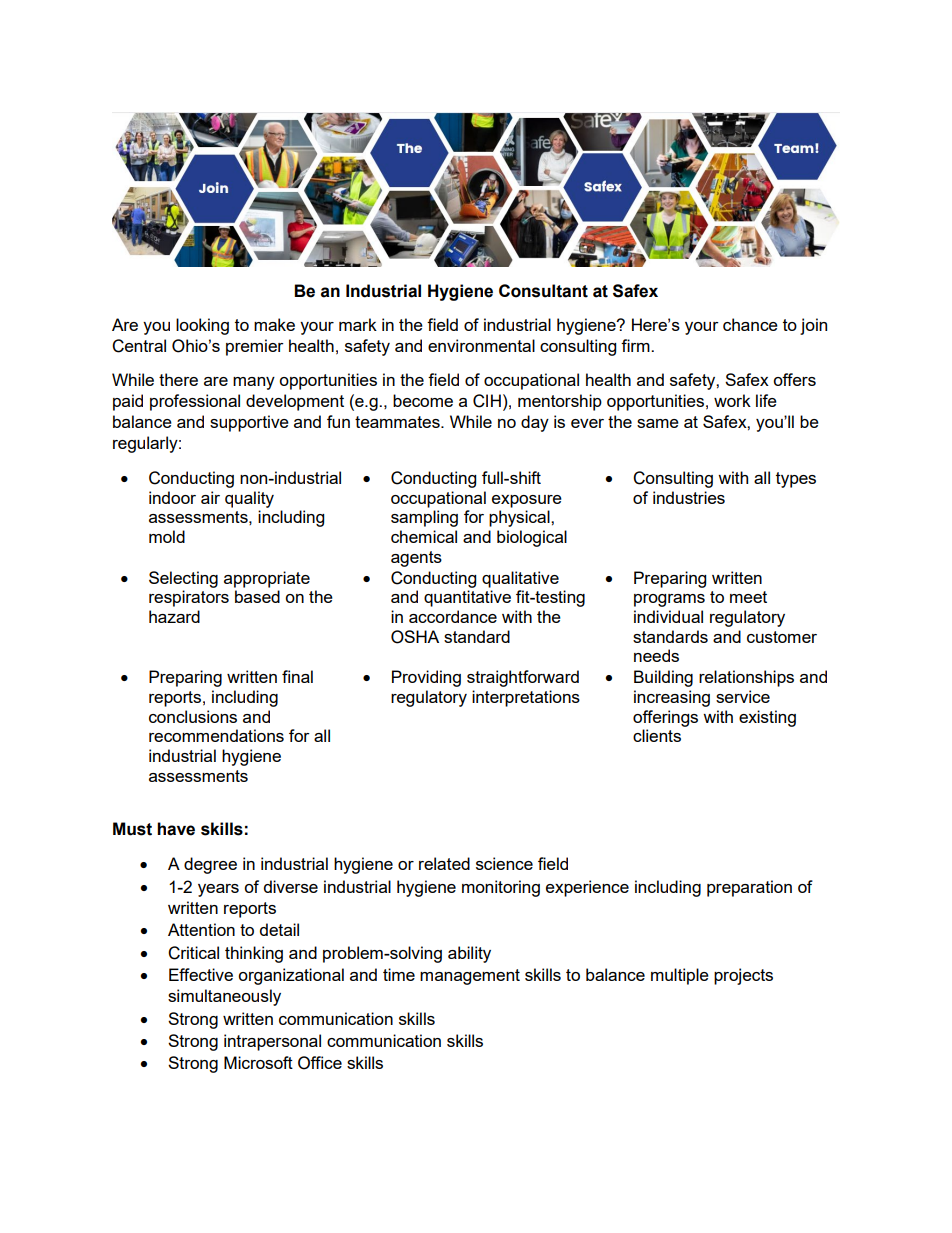 This image has height=1233, width=952. Describe the element at coordinates (416, 559) in the image. I see `agents` at that location.
